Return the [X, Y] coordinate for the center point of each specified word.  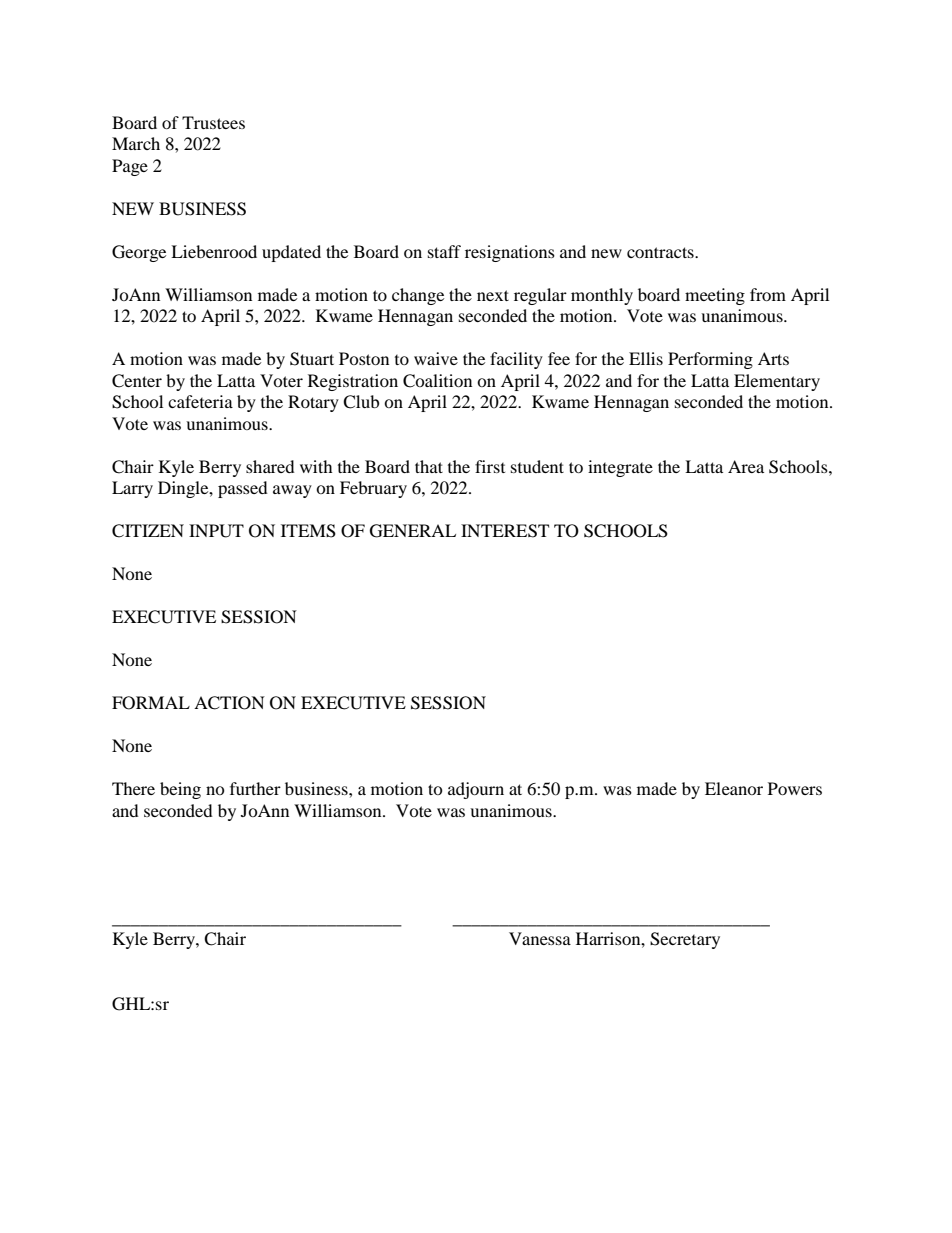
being [180, 790]
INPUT [216, 531]
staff [444, 251]
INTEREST [505, 531]
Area [746, 466]
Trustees [213, 122]
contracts [661, 252]
